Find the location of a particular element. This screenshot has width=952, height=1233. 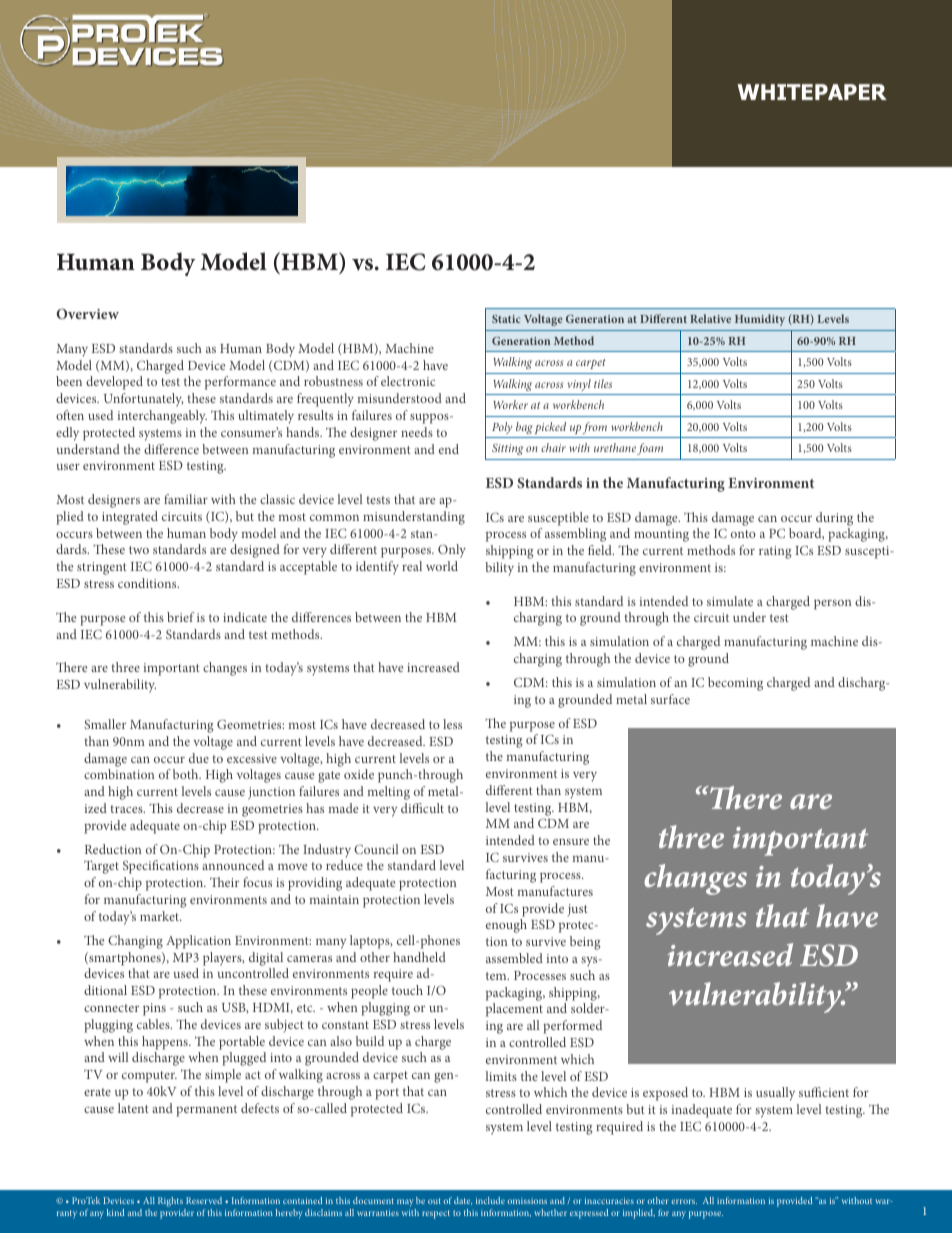

brief is located at coordinates (180, 617).
